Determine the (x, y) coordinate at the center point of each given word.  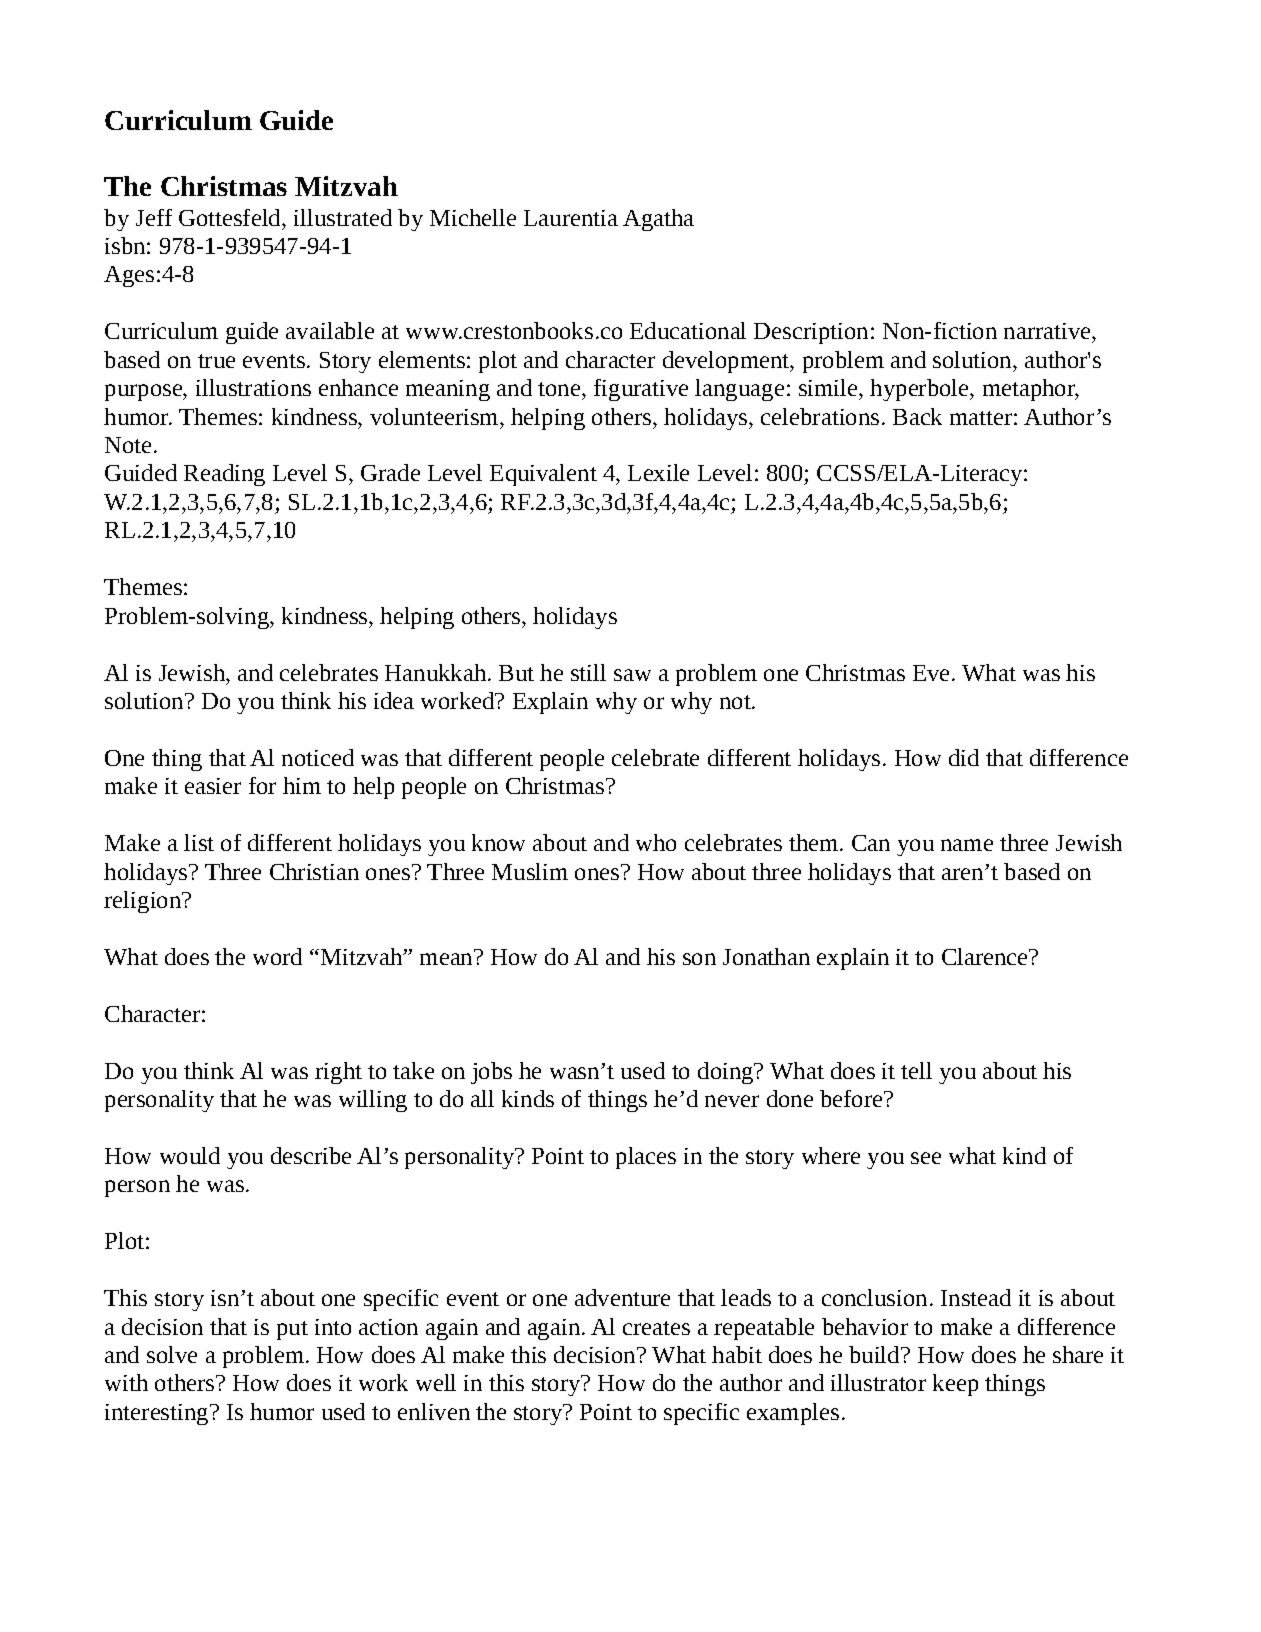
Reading (224, 475)
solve (172, 1354)
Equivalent (543, 475)
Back (917, 416)
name (967, 845)
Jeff (154, 217)
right (338, 1073)
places (646, 1158)
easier (213, 786)
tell (916, 1070)
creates (656, 1328)
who (656, 842)
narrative (1048, 331)
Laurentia (571, 218)
